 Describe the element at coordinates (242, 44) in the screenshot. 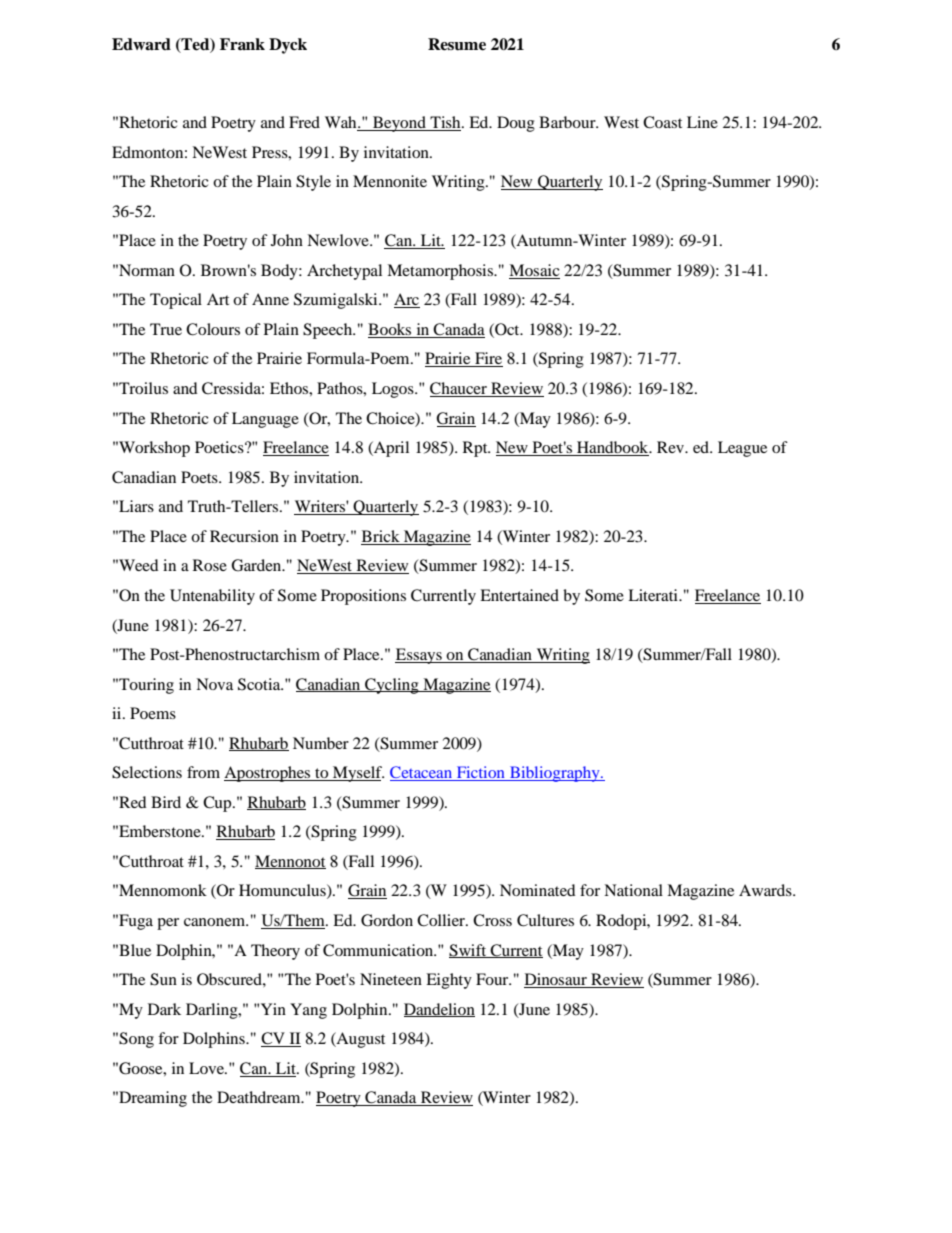

I see `Frank` at that location.
